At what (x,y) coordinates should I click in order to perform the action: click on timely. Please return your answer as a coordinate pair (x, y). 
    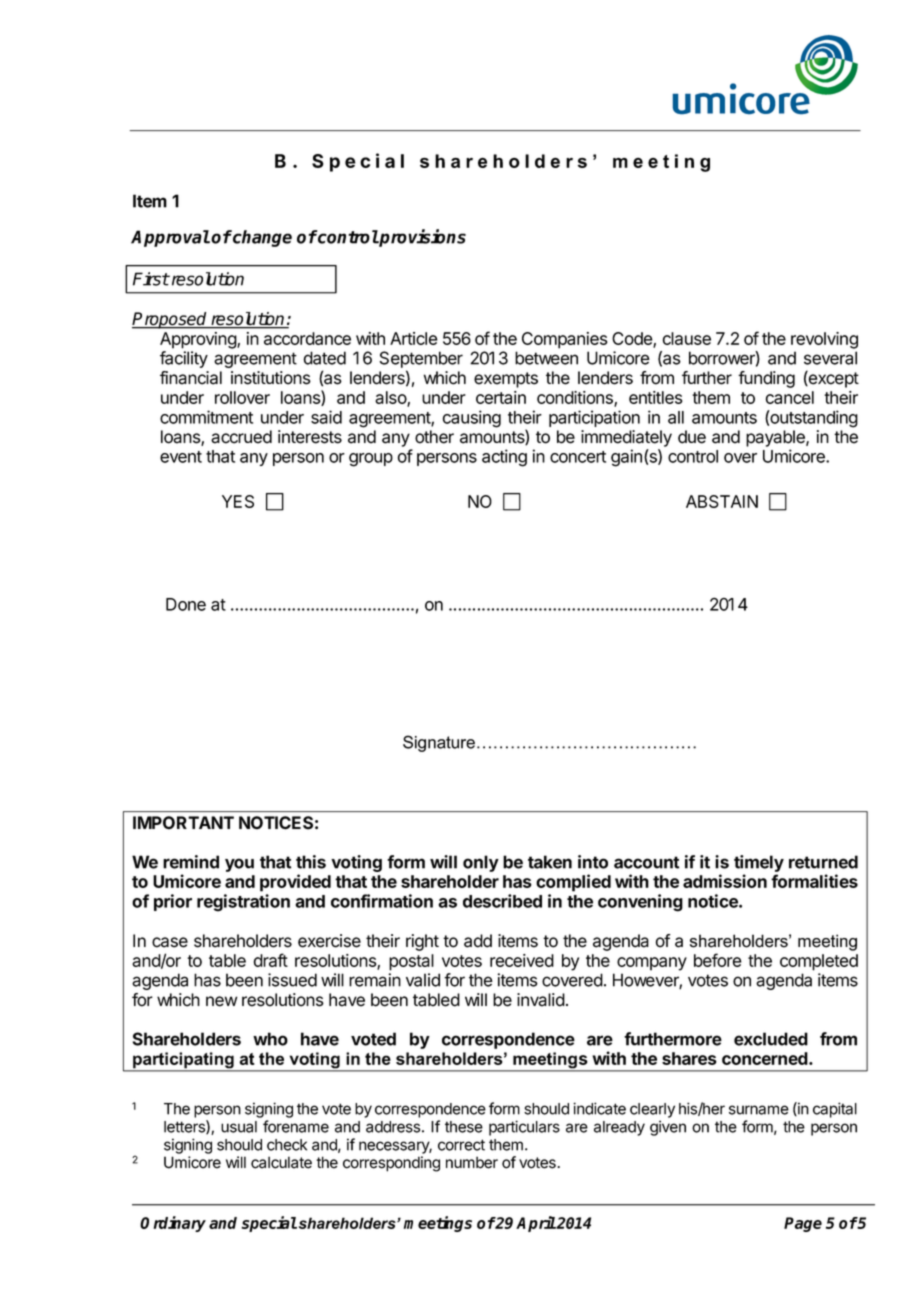
    Looking at the image, I should click on (759, 865).
